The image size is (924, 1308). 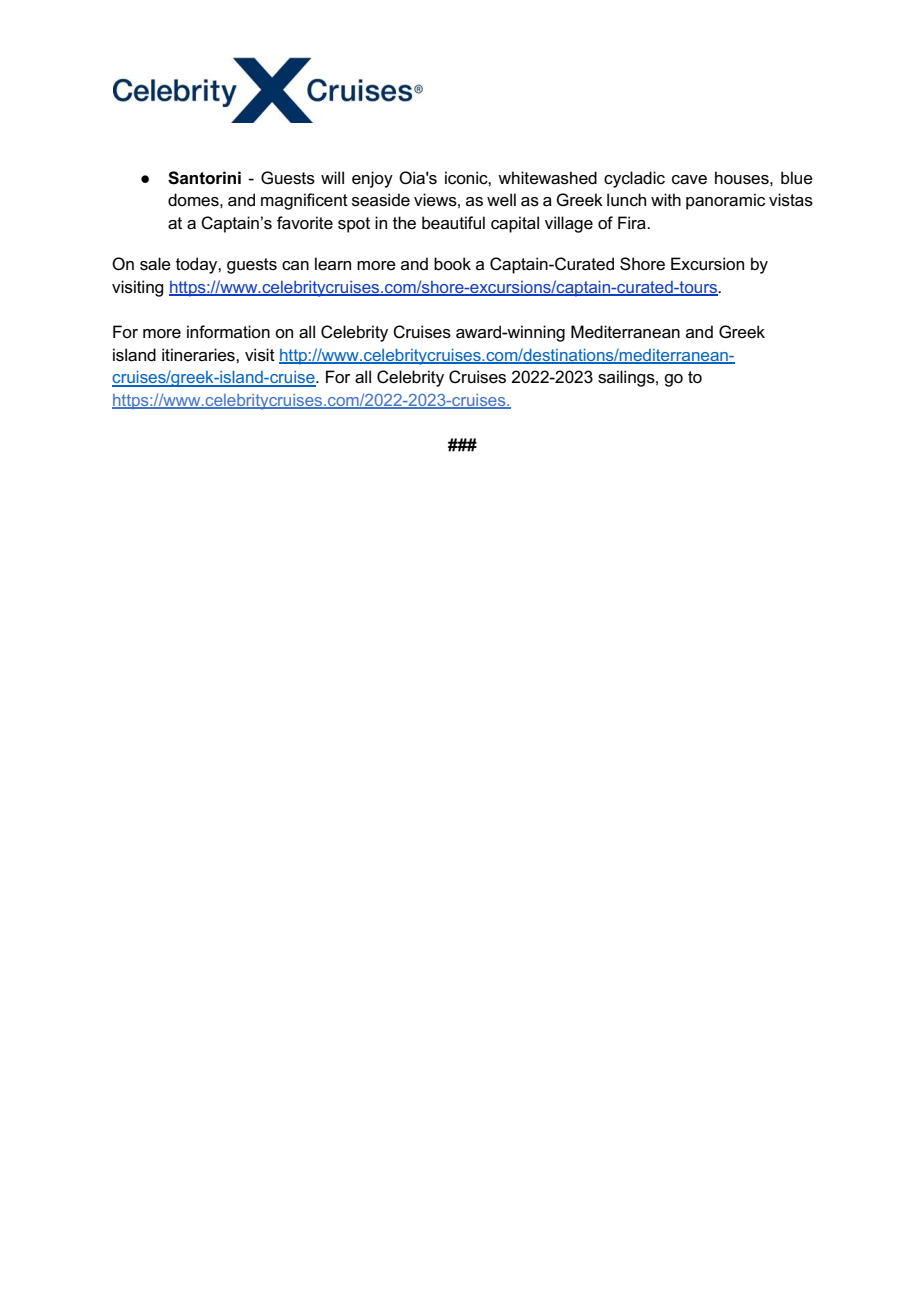 What do you see at coordinates (199, 355) in the screenshot?
I see `itineraries` at bounding box center [199, 355].
